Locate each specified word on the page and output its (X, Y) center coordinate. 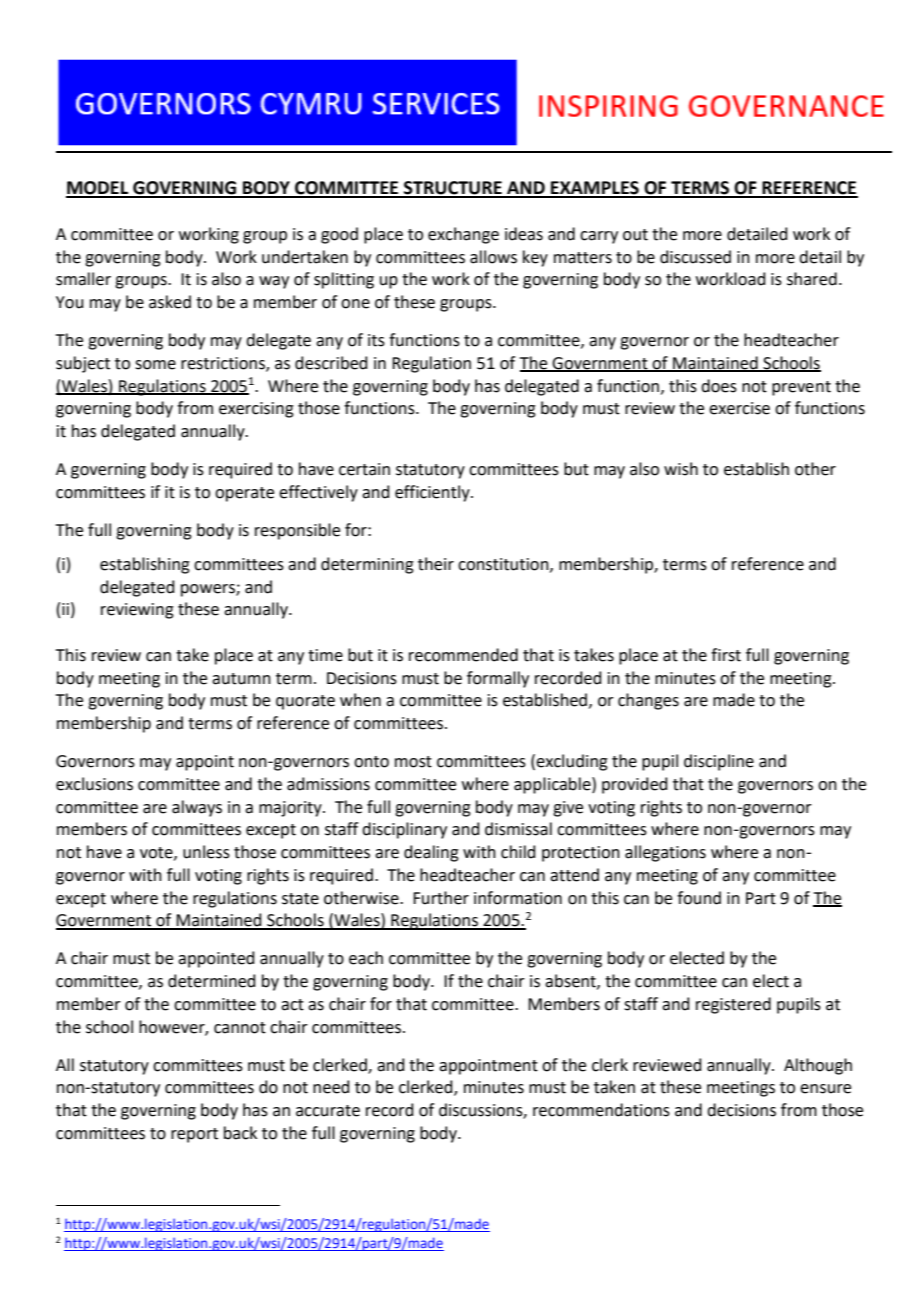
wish (681, 469)
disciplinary (404, 830)
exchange (463, 235)
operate (244, 494)
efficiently (433, 493)
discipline (719, 762)
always (197, 808)
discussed (695, 257)
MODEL (98, 189)
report (194, 1135)
